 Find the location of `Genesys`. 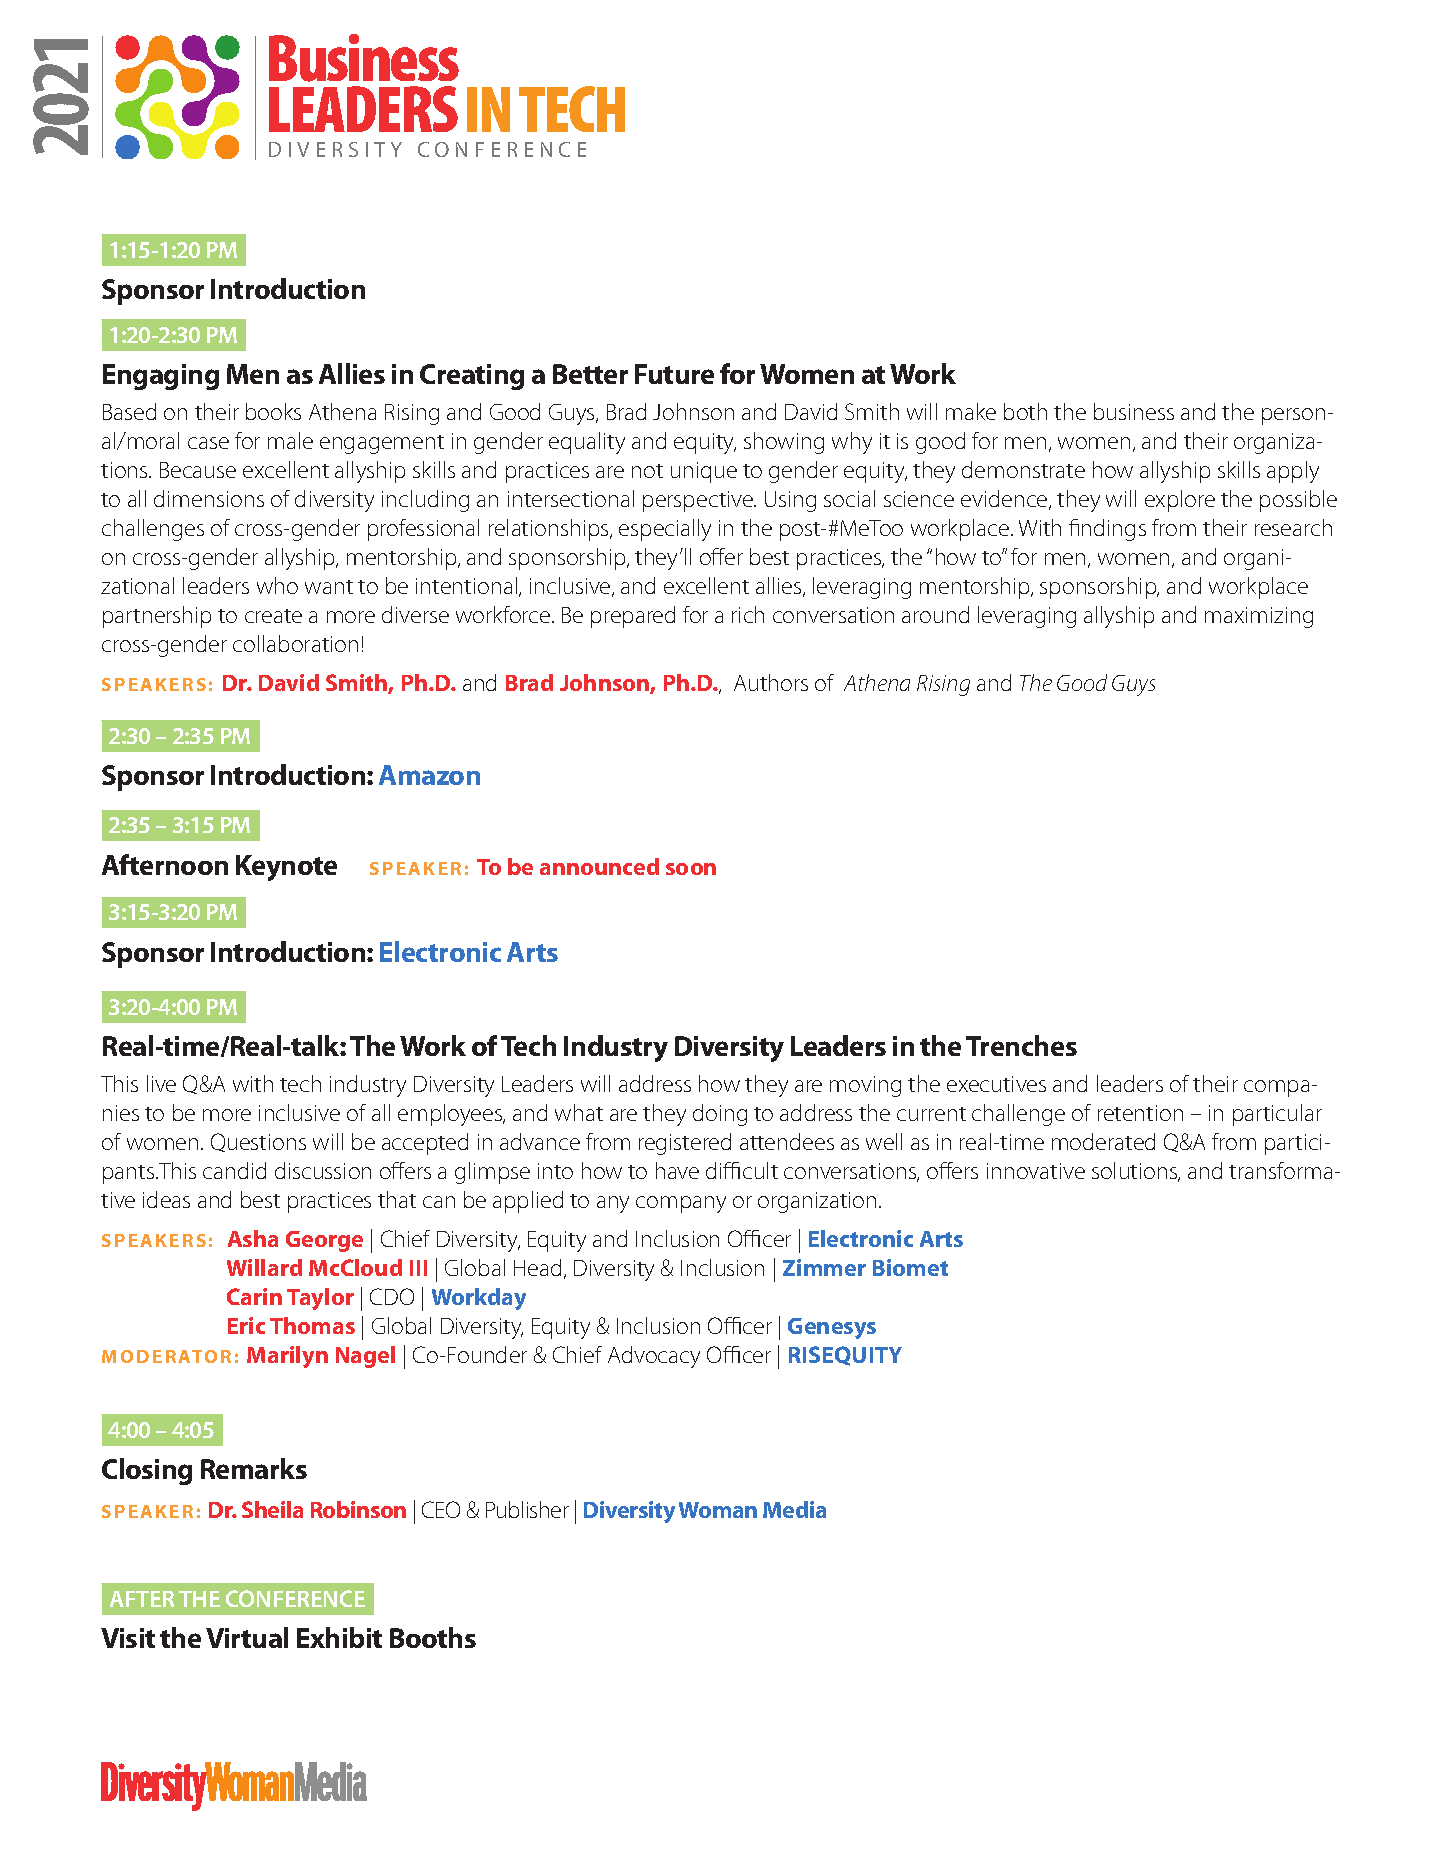

Genesys is located at coordinates (832, 1328).
